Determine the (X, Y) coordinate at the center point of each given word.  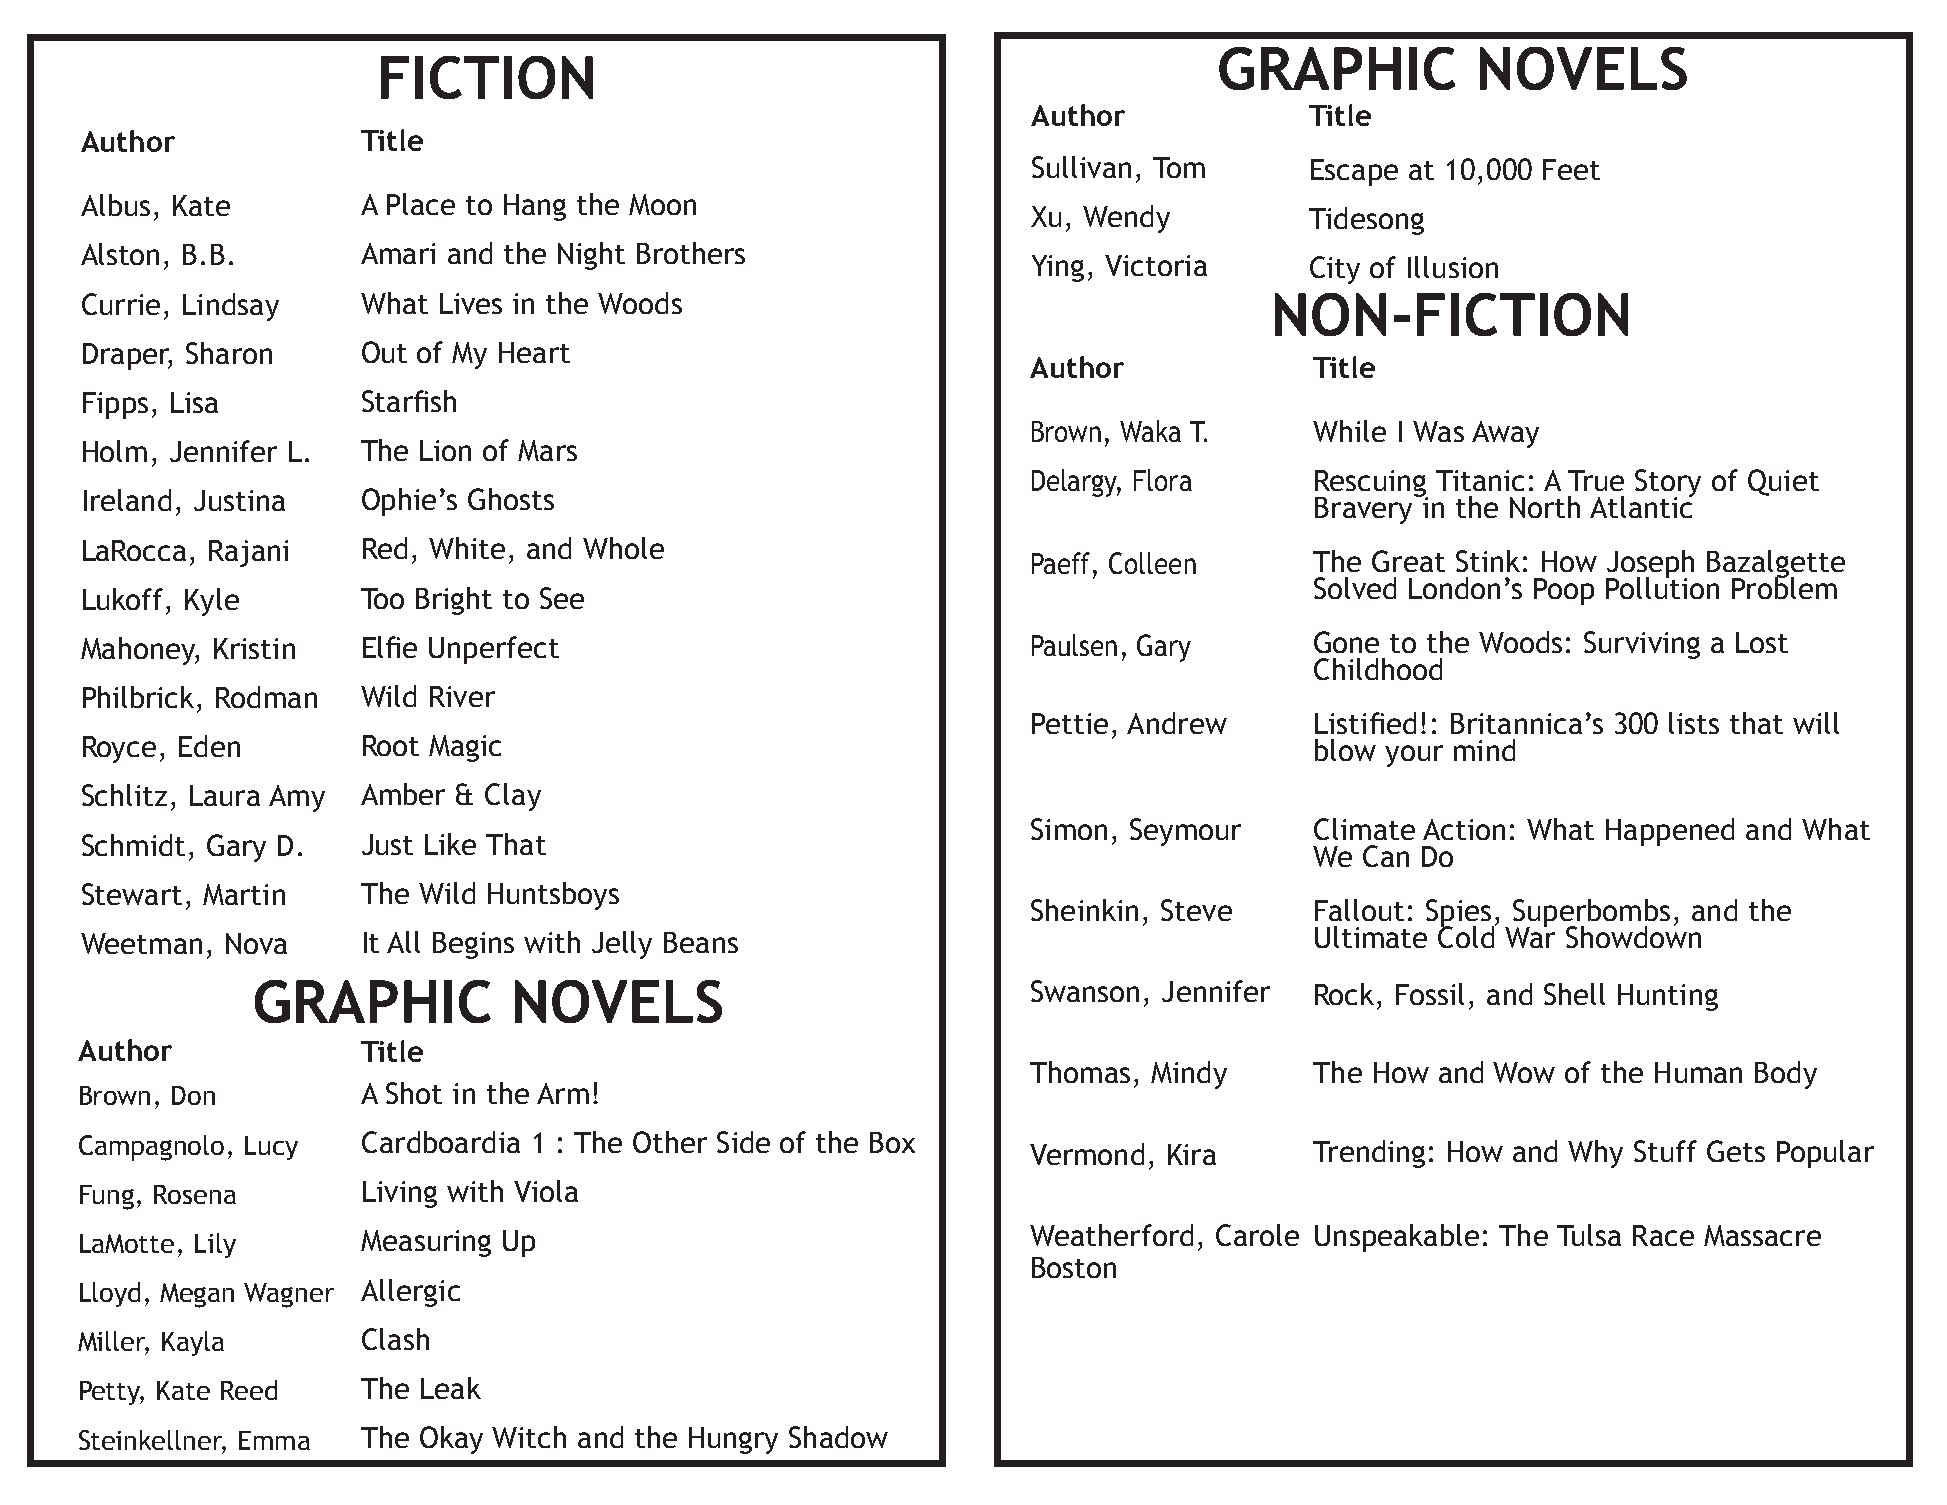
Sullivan (1081, 167)
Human (1698, 1072)
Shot (414, 1093)
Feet (1571, 169)
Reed (249, 1390)
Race (1663, 1235)
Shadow (838, 1437)
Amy (297, 798)
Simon (1069, 829)
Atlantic (1642, 506)
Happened (1670, 832)
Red (385, 548)
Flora (1163, 480)
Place (421, 204)
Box (892, 1142)
